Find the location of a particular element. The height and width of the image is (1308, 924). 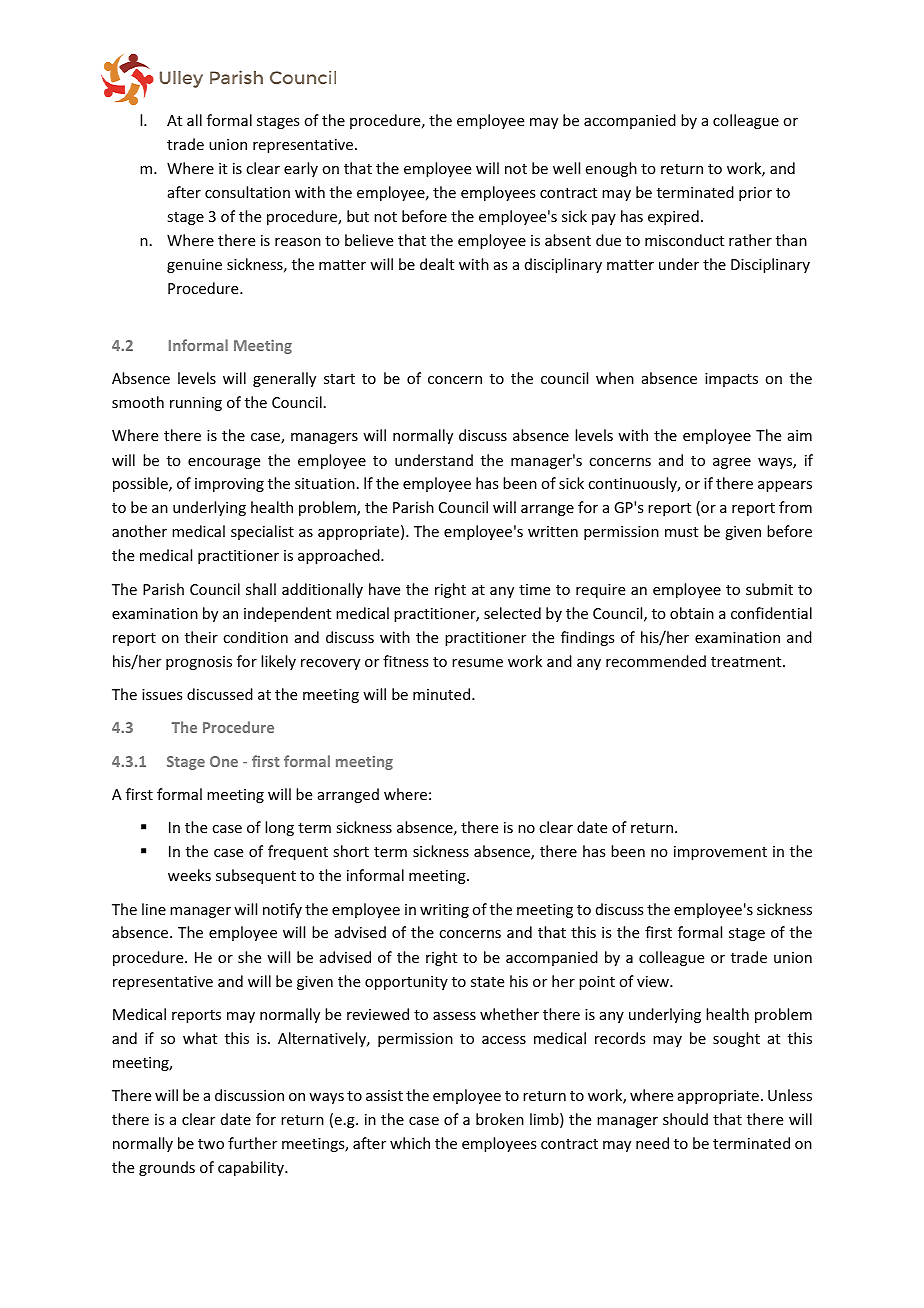

two is located at coordinates (211, 1144).
